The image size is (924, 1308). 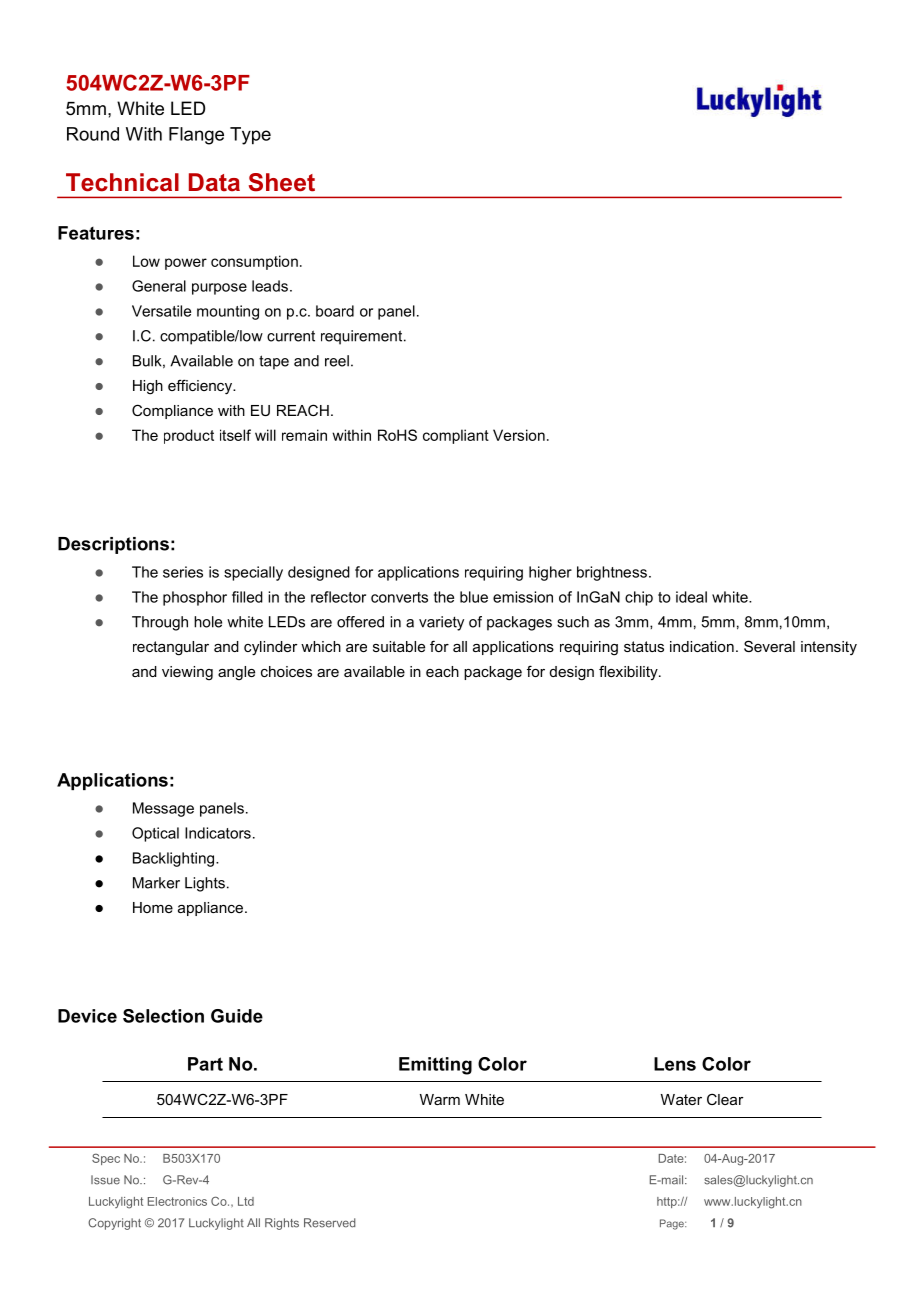 What do you see at coordinates (612, 573) in the document?
I see `brightness` at bounding box center [612, 573].
